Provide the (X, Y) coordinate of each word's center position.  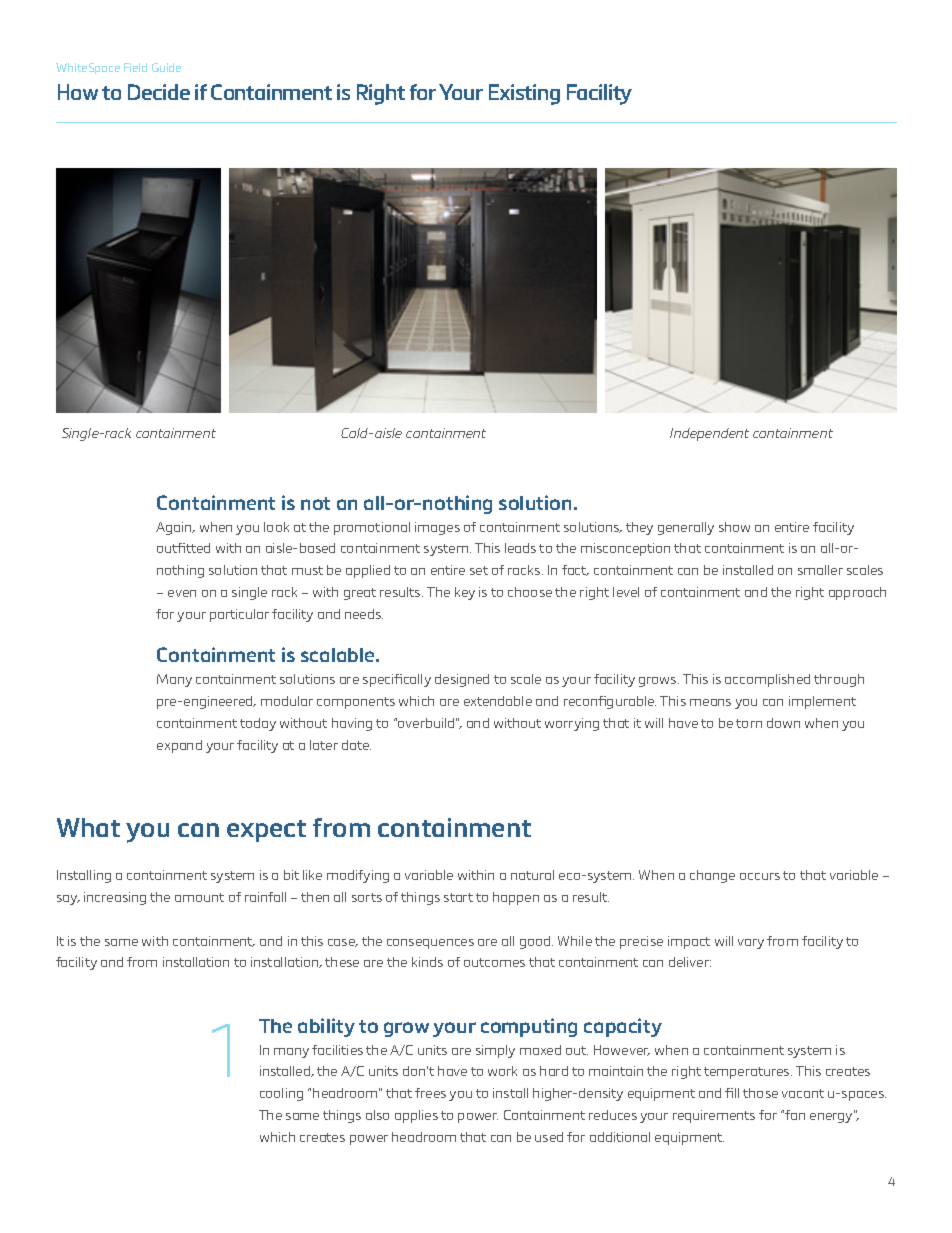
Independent (709, 434)
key (465, 593)
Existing (524, 94)
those (760, 1093)
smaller (820, 570)
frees (430, 1093)
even (182, 593)
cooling (281, 1094)
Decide (159, 92)
